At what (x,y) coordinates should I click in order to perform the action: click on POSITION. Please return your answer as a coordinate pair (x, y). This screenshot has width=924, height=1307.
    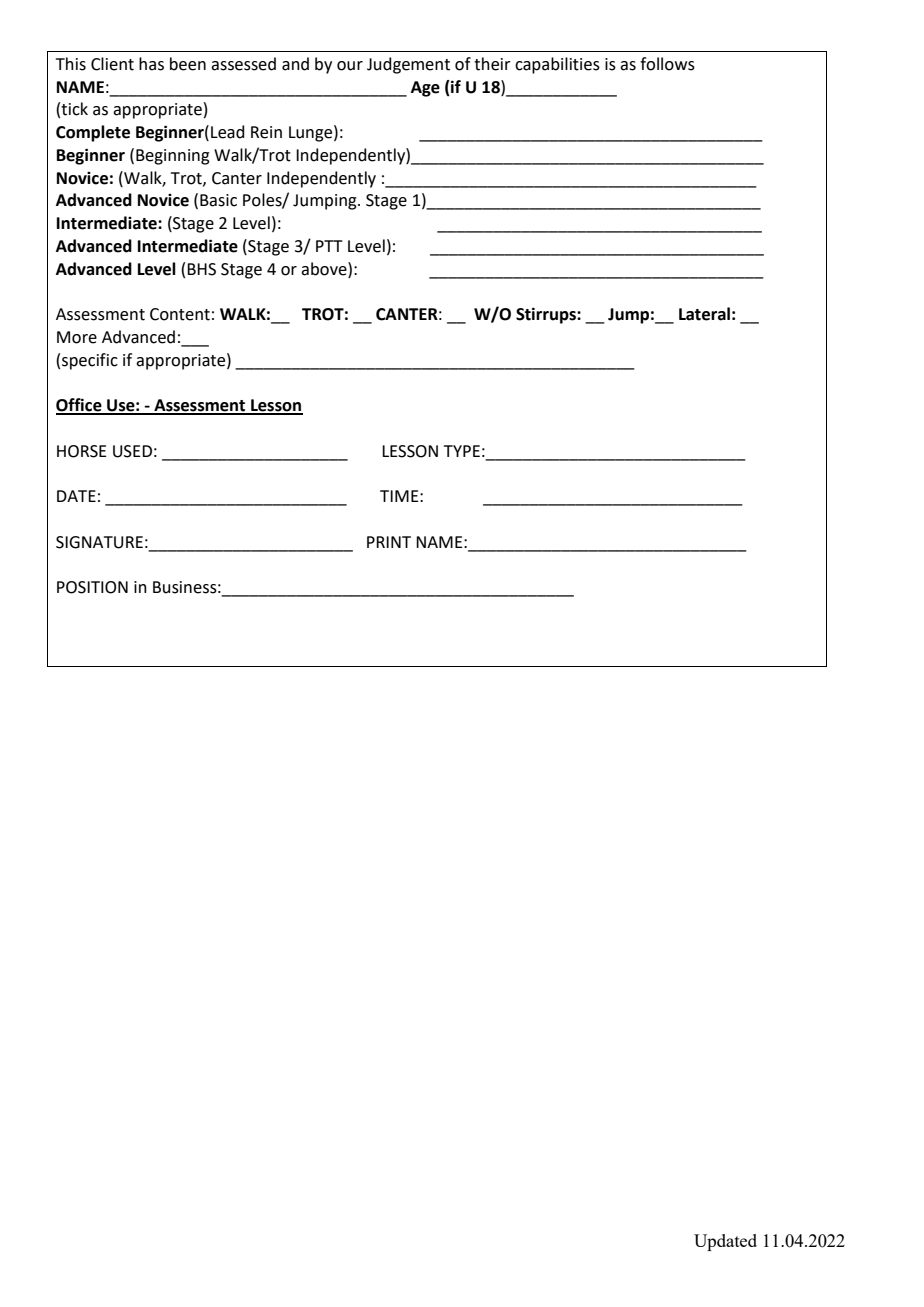
    Looking at the image, I should click on (92, 587).
